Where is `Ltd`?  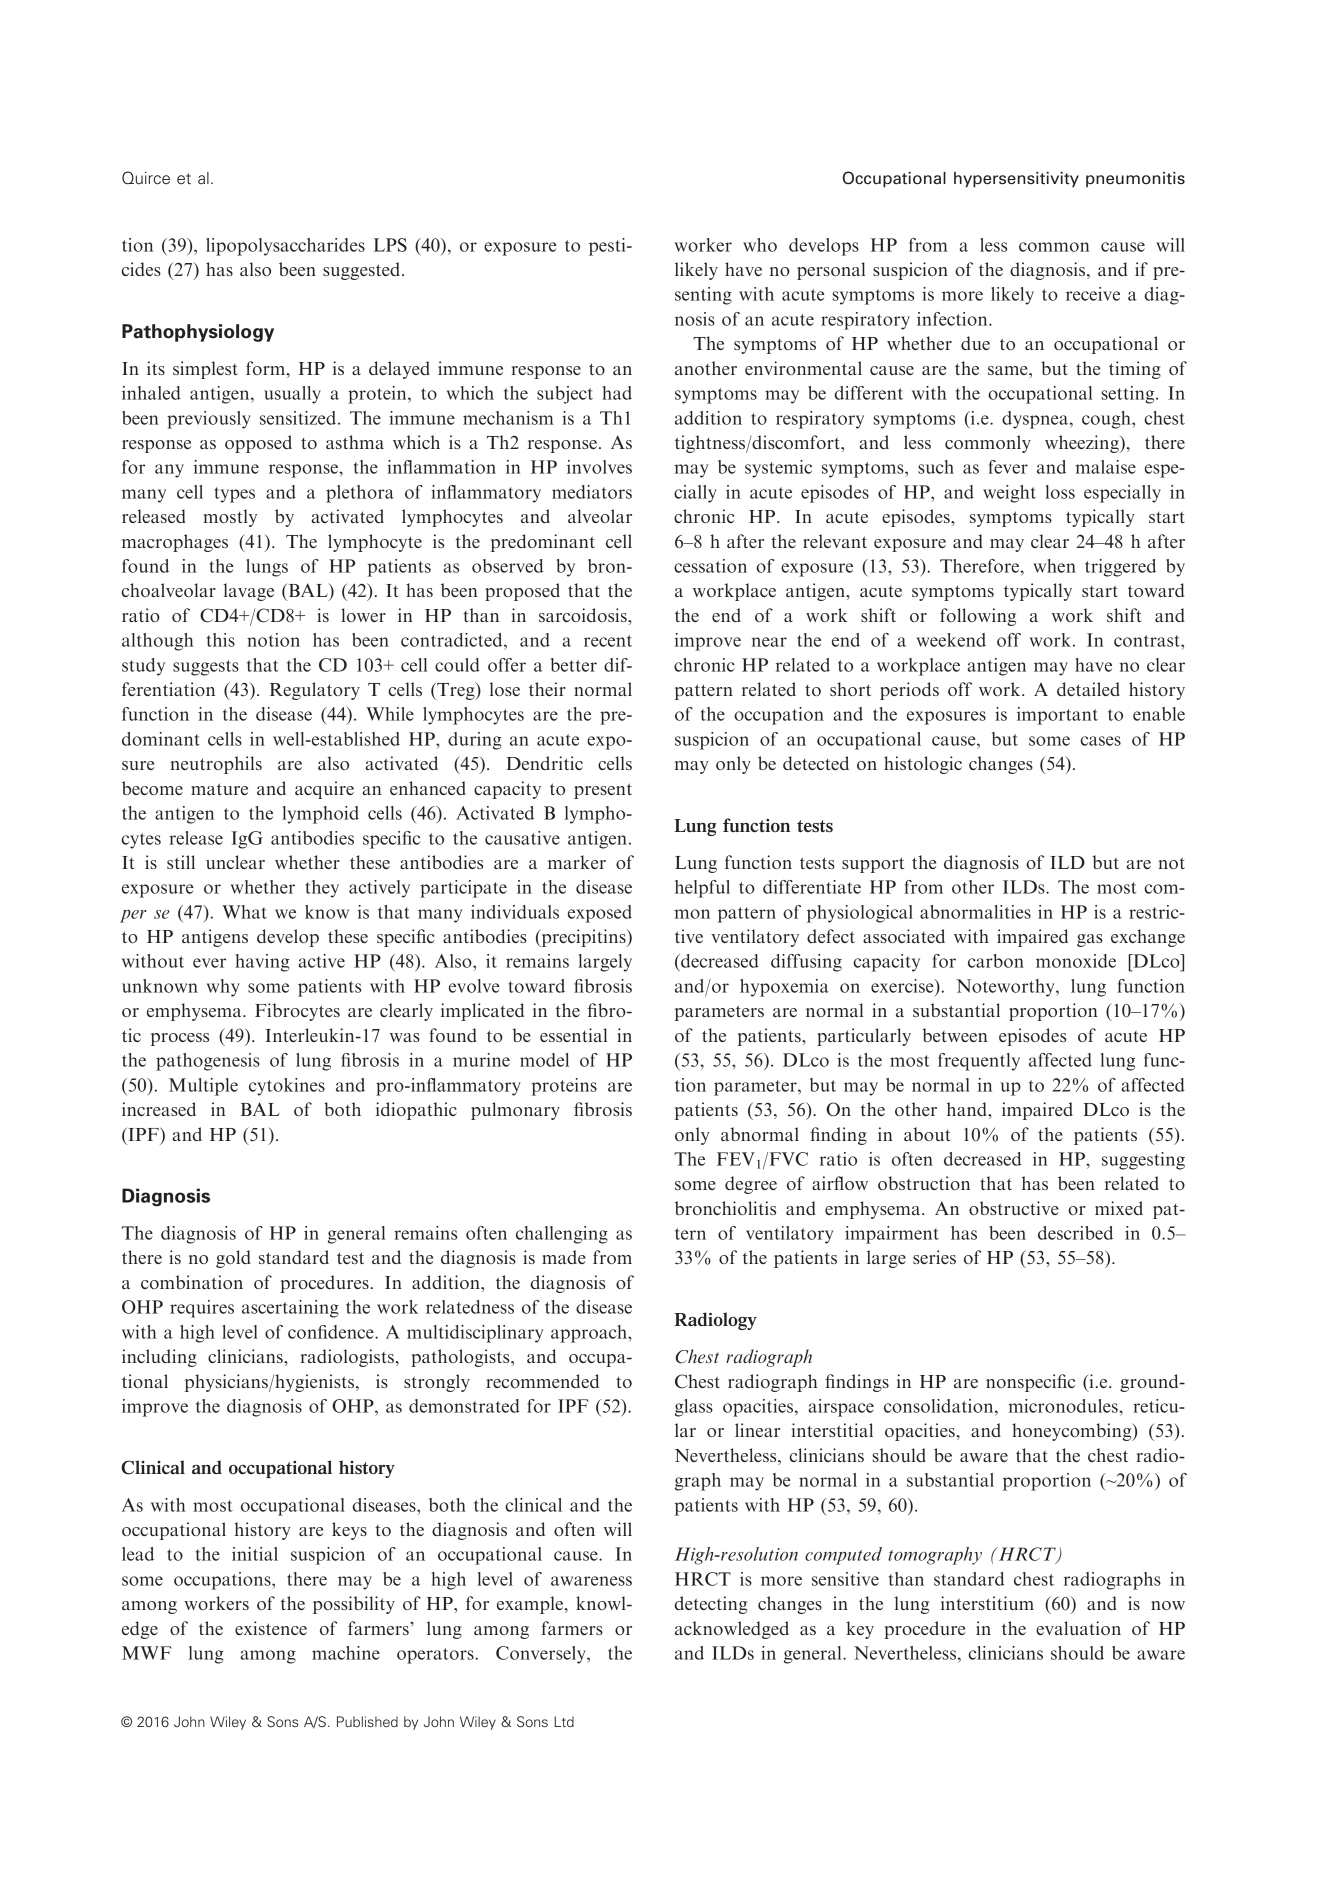 Ltd is located at coordinates (564, 1721).
